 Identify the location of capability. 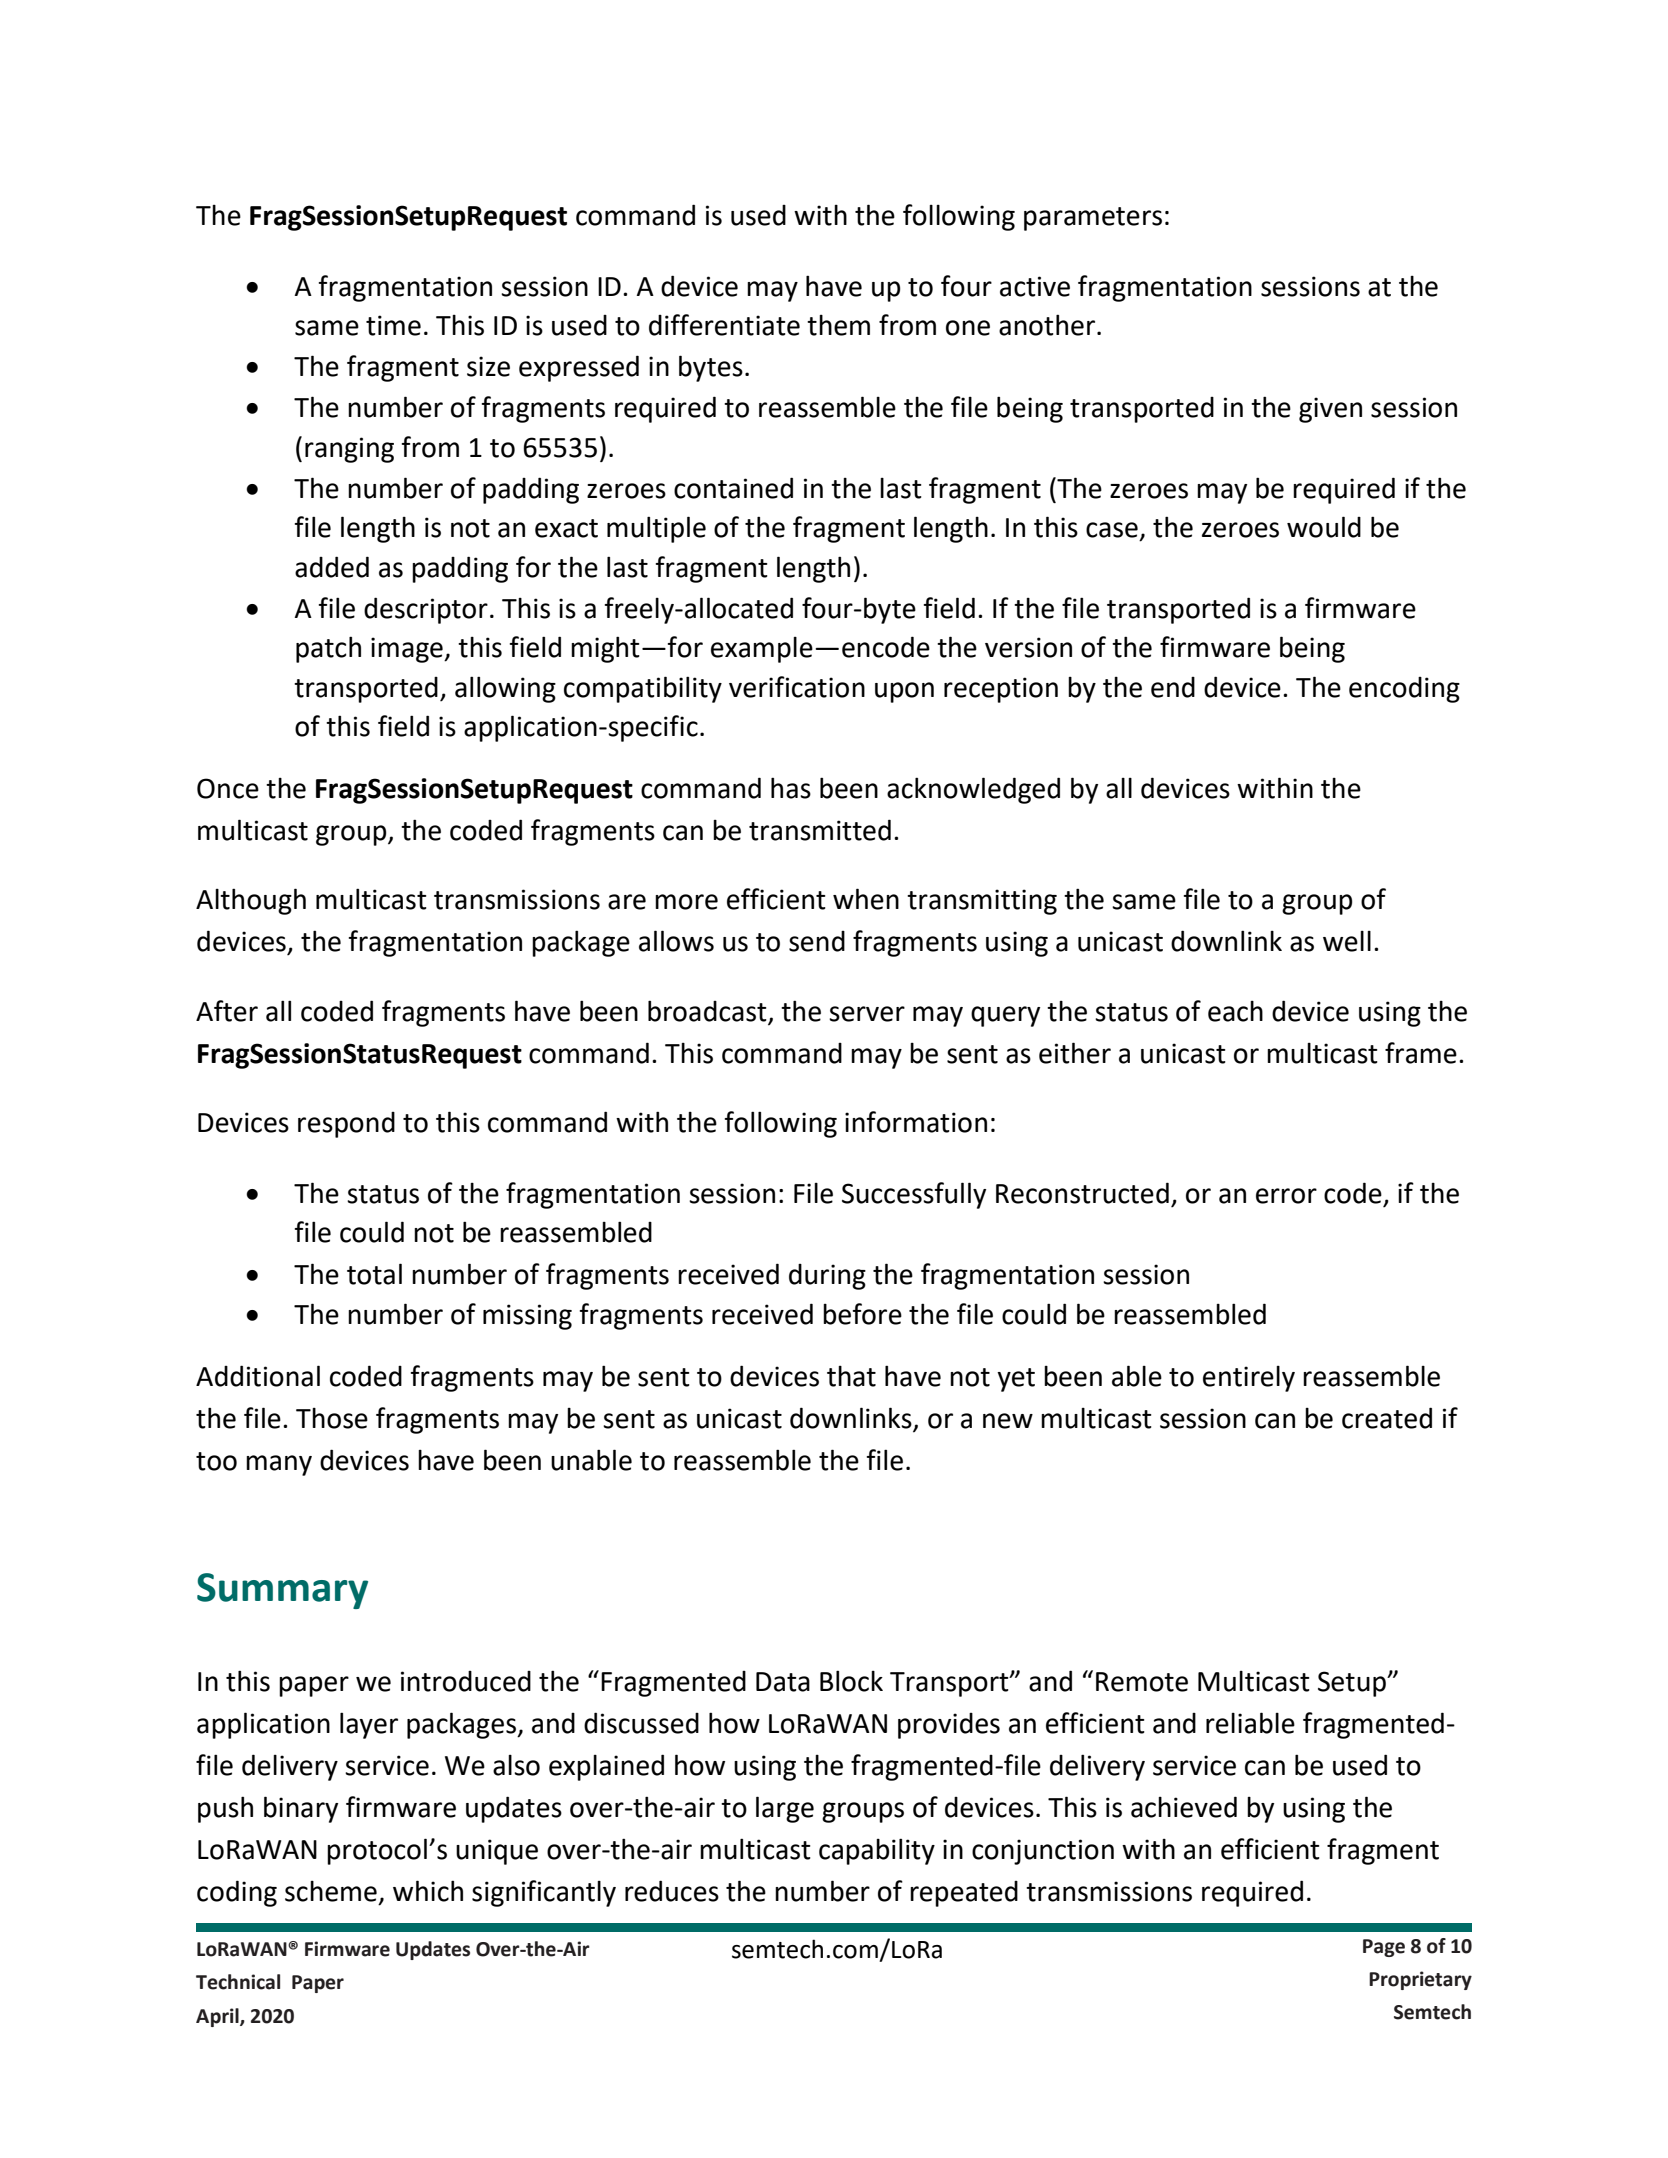
(877, 1851).
